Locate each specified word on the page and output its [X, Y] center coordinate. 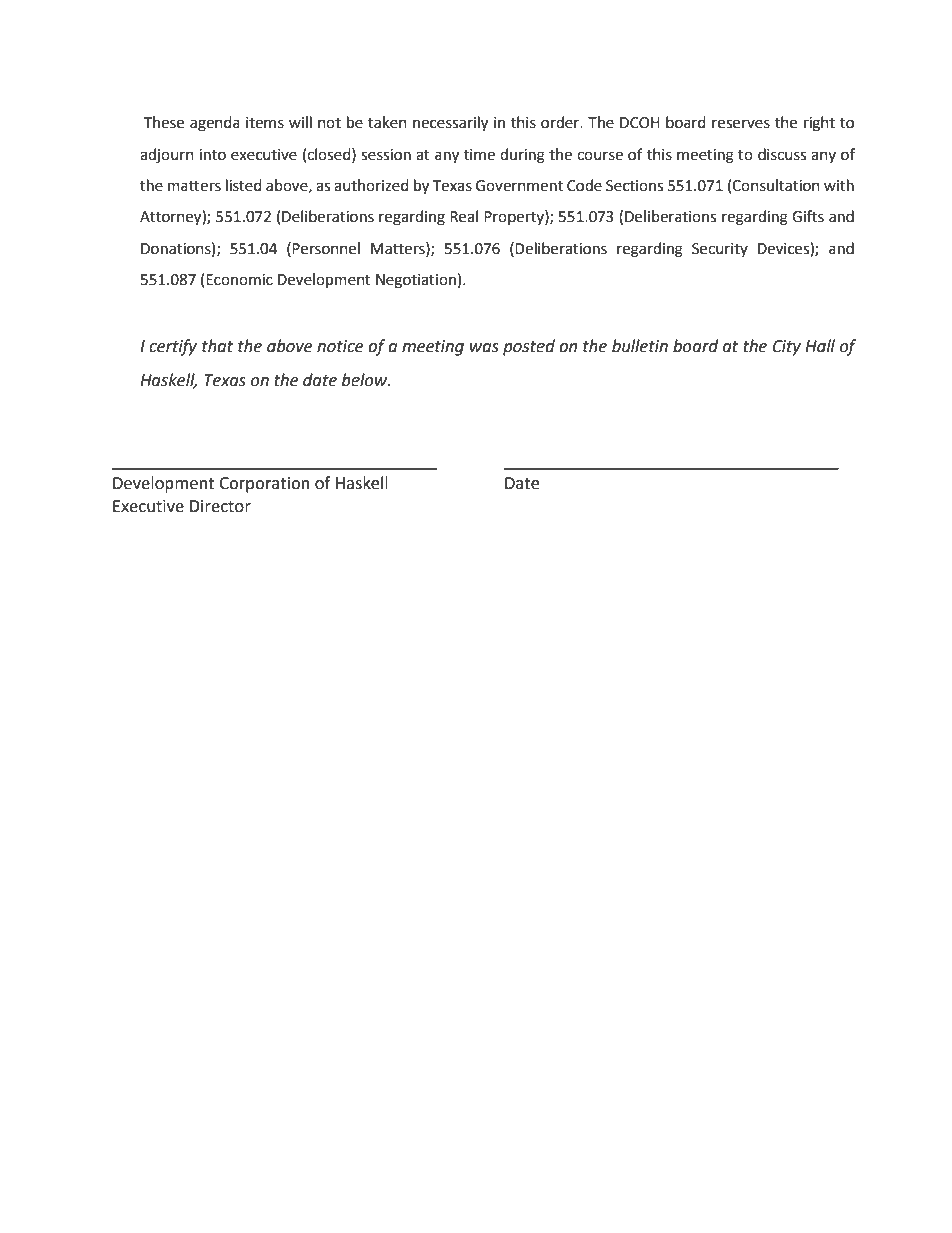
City [787, 348]
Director [220, 506]
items [265, 123]
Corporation [264, 485]
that [217, 346]
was [484, 348]
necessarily [450, 124]
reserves [741, 124]
